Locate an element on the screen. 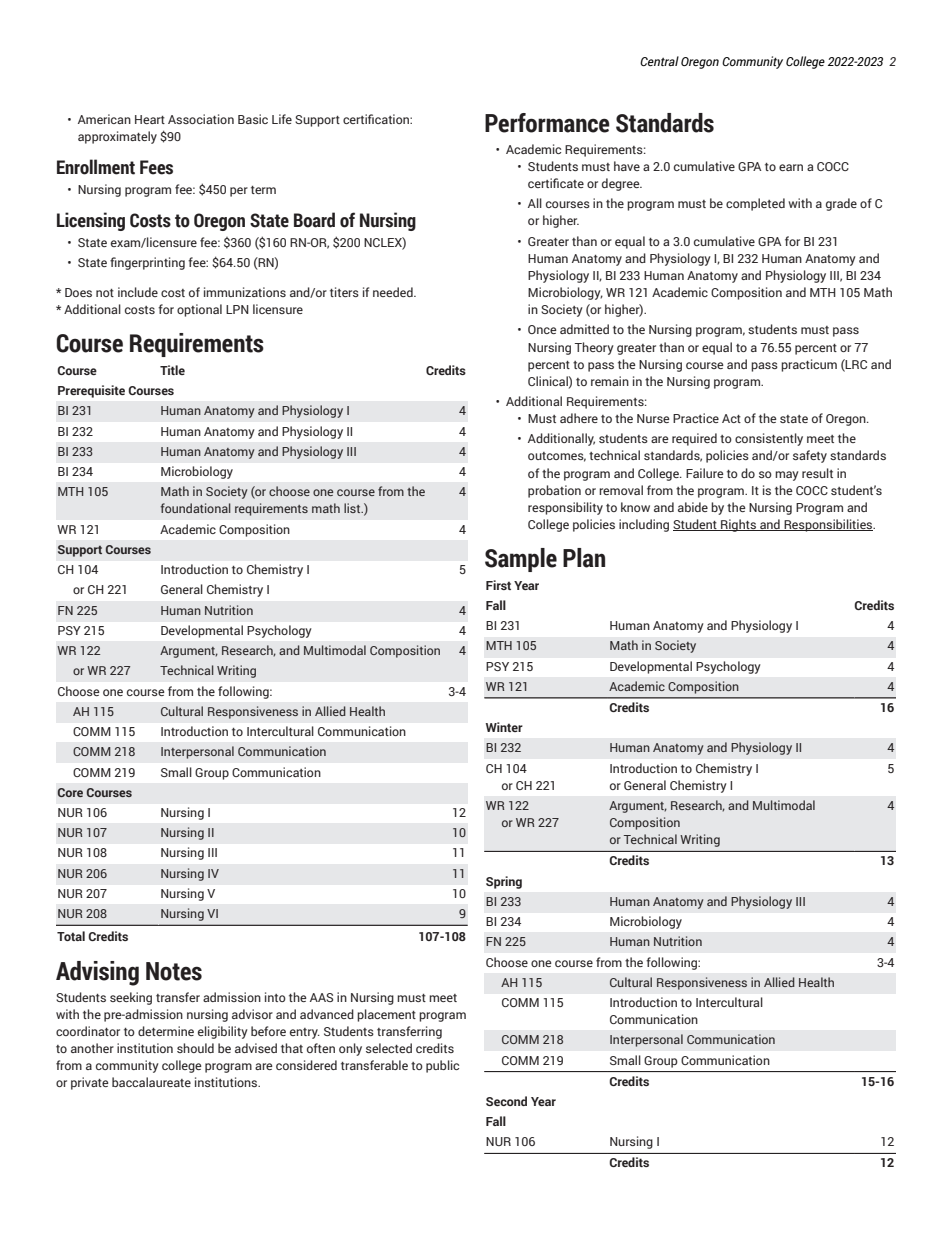  Title is located at coordinates (172, 370).
